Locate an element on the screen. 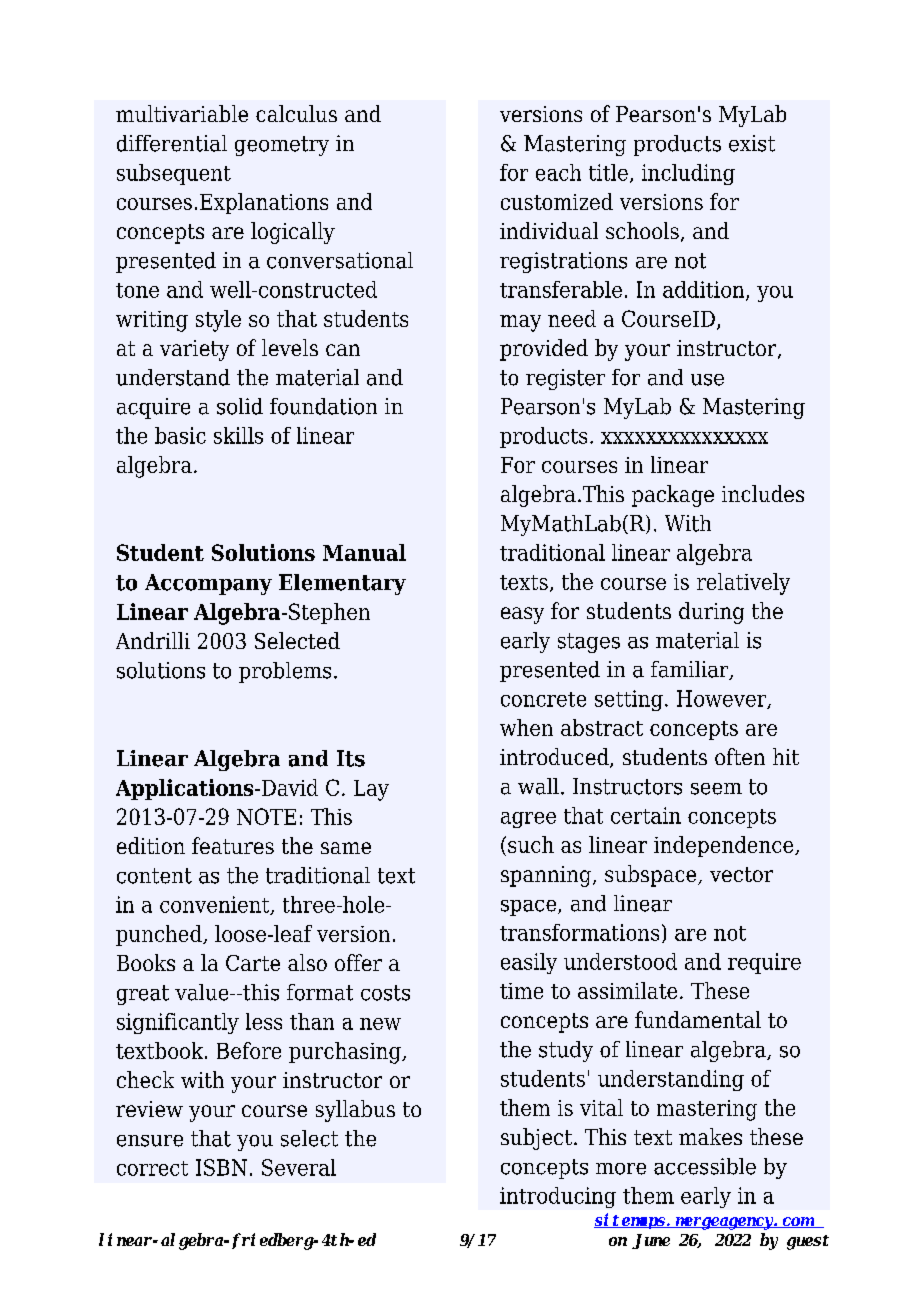 This screenshot has height=1311, width=924. exist is located at coordinates (752, 143).
